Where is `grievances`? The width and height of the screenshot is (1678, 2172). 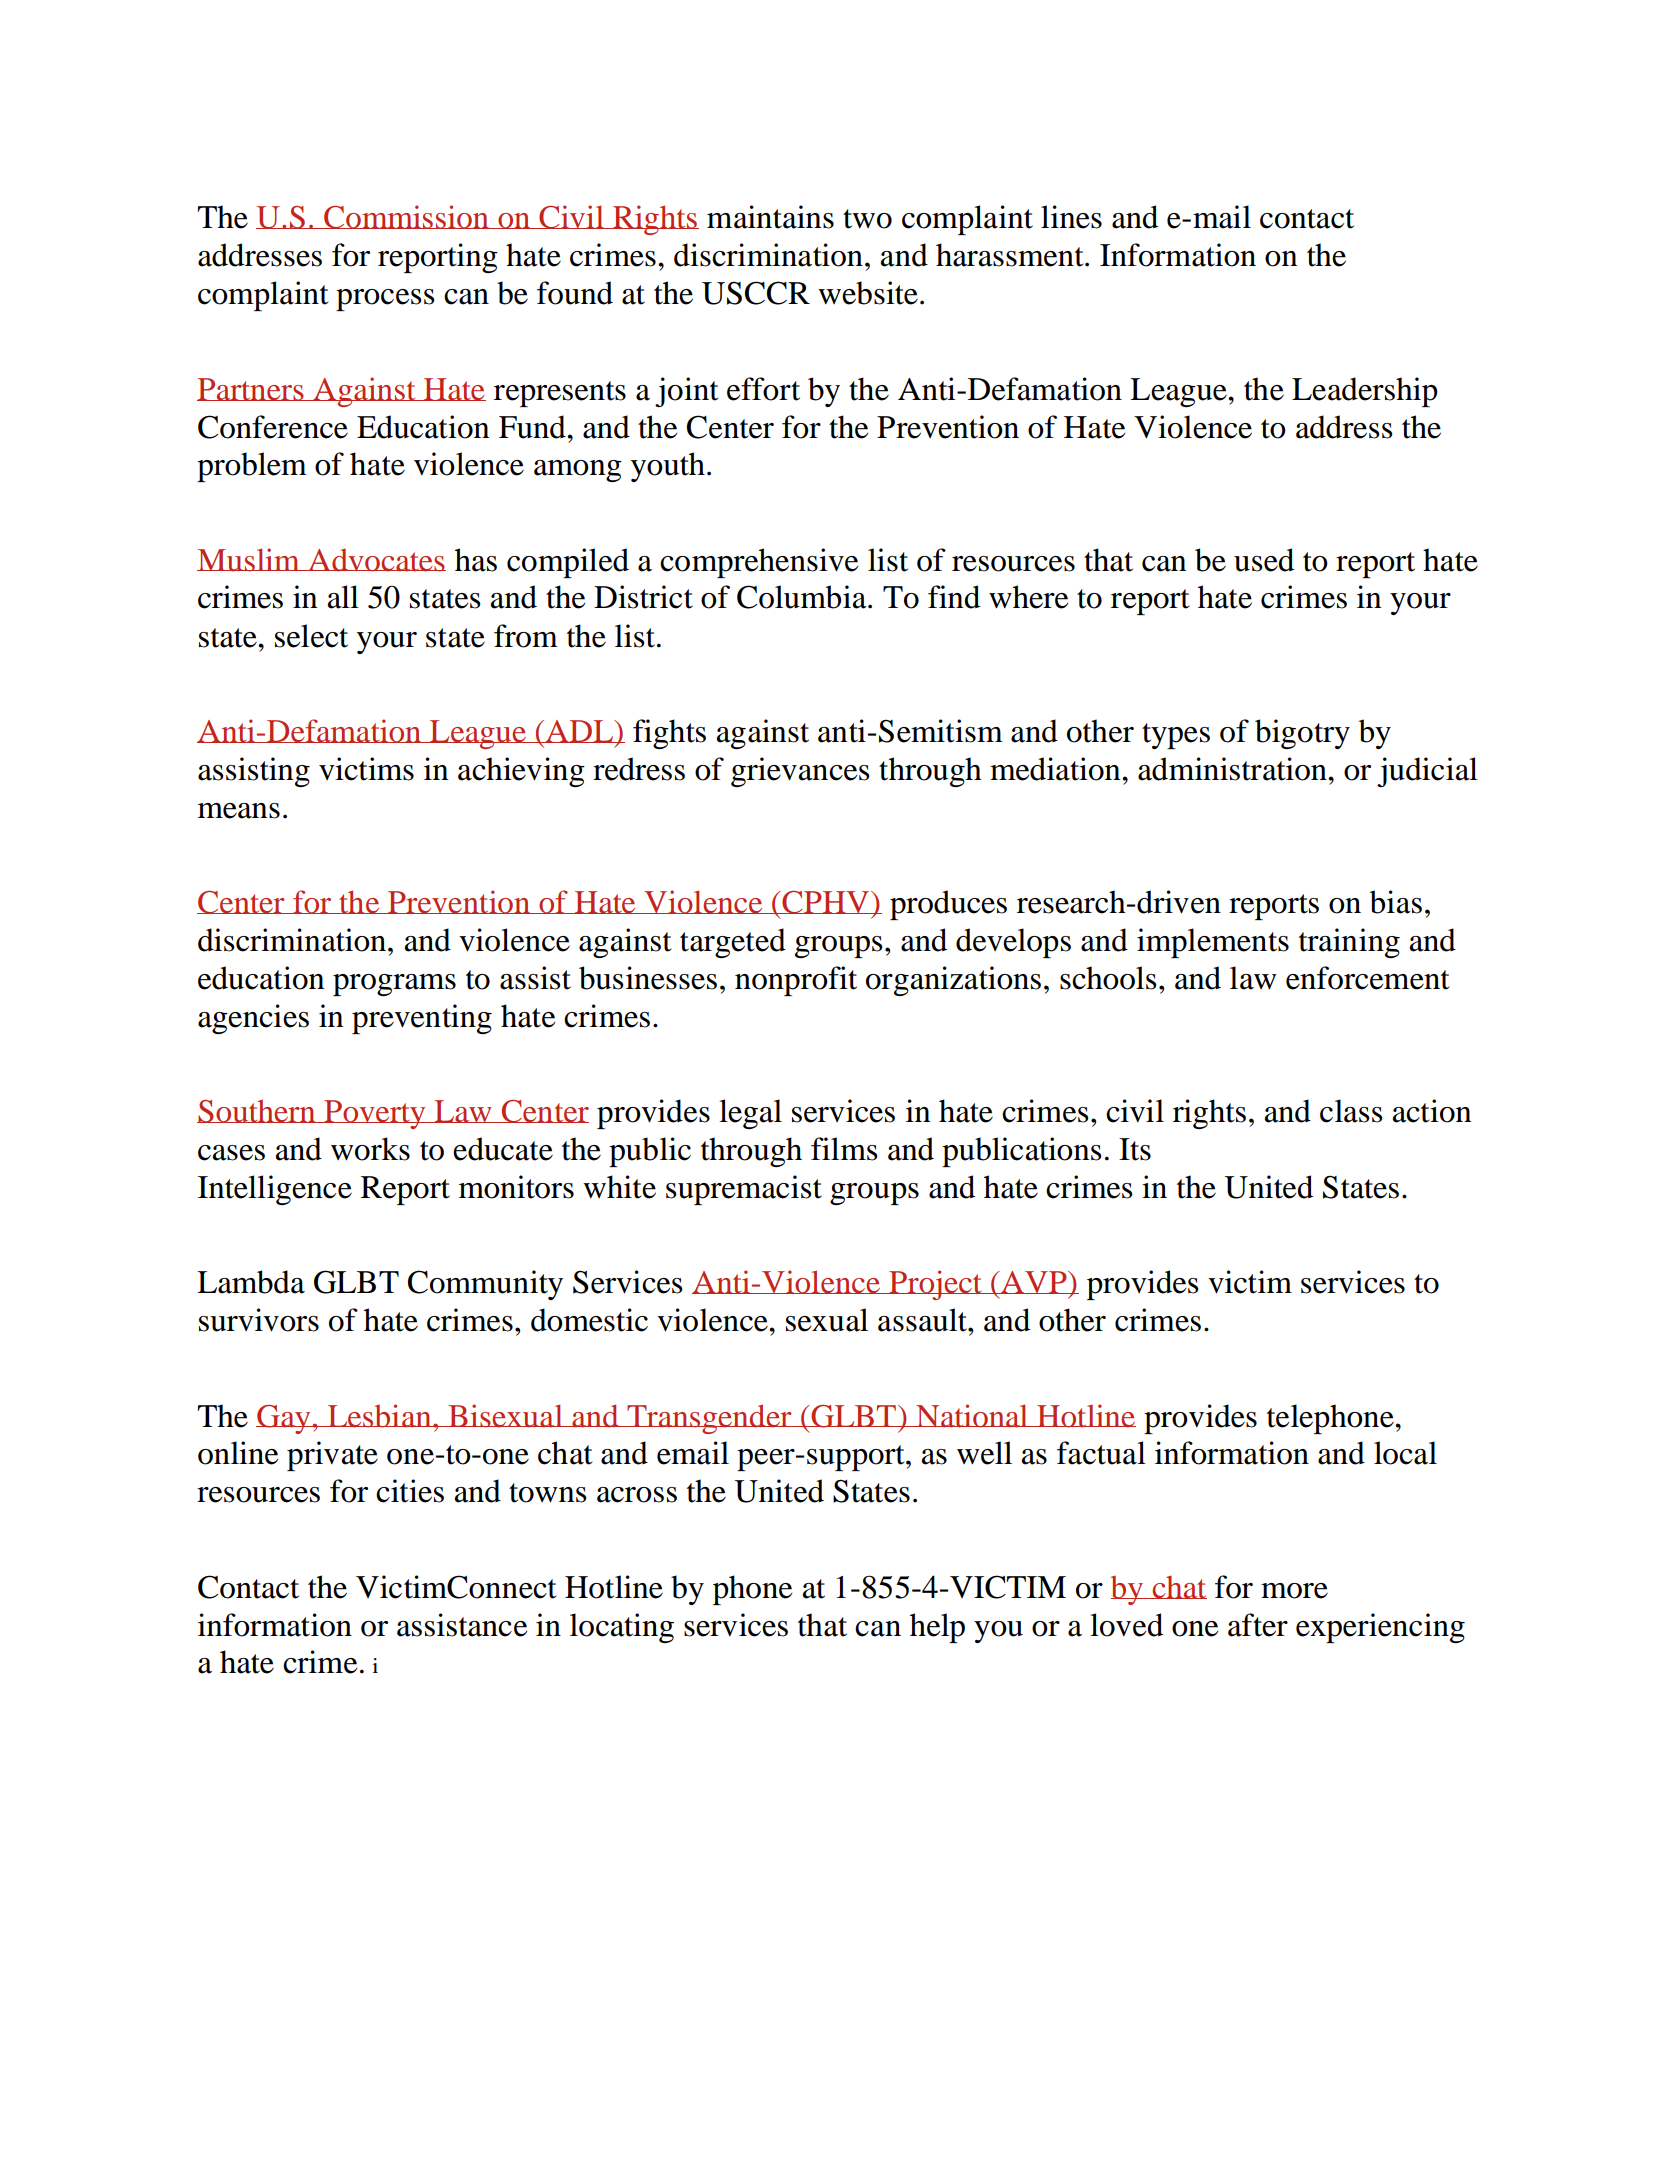 grievances is located at coordinates (800, 772).
